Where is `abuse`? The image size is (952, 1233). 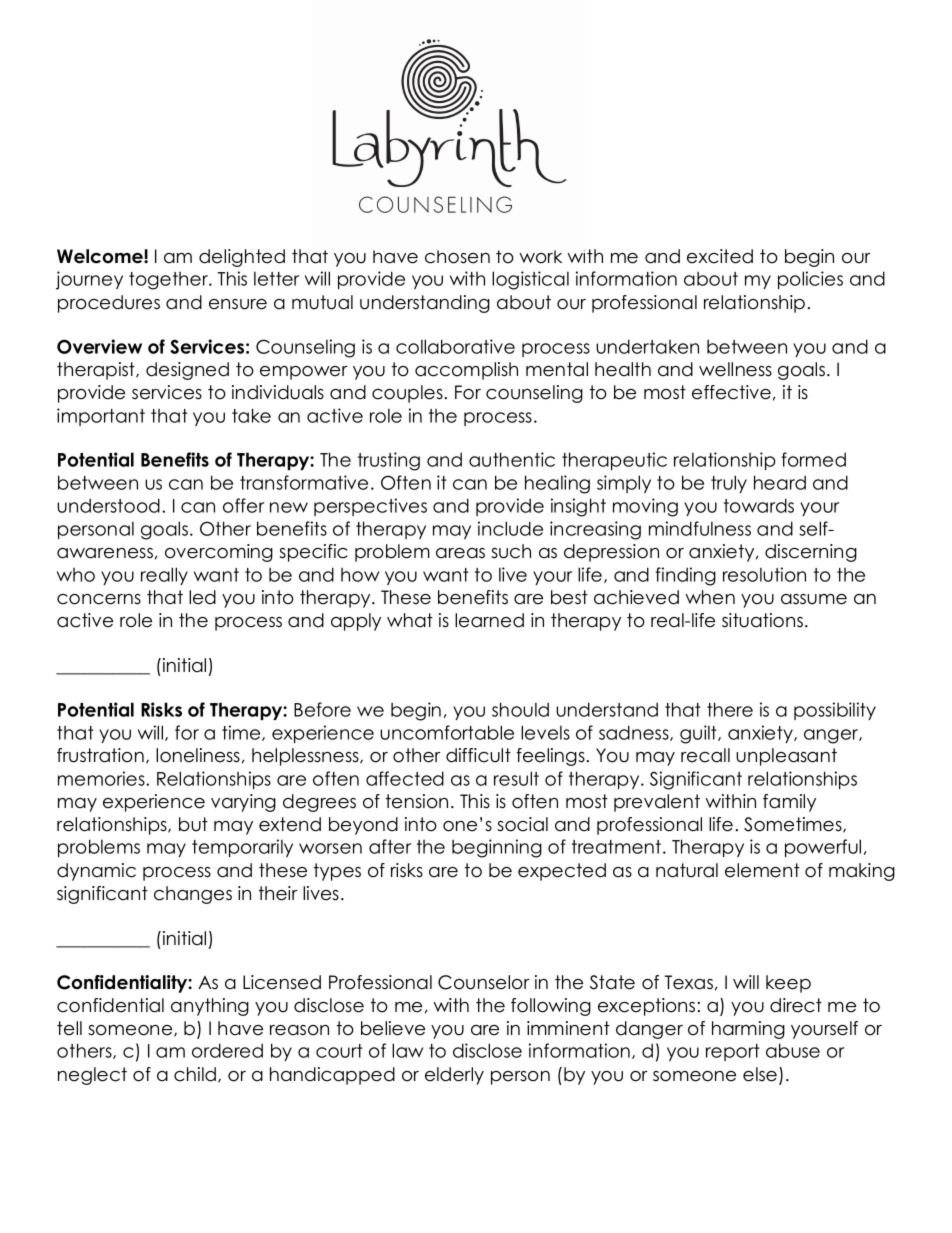
abuse is located at coordinates (793, 1050).
